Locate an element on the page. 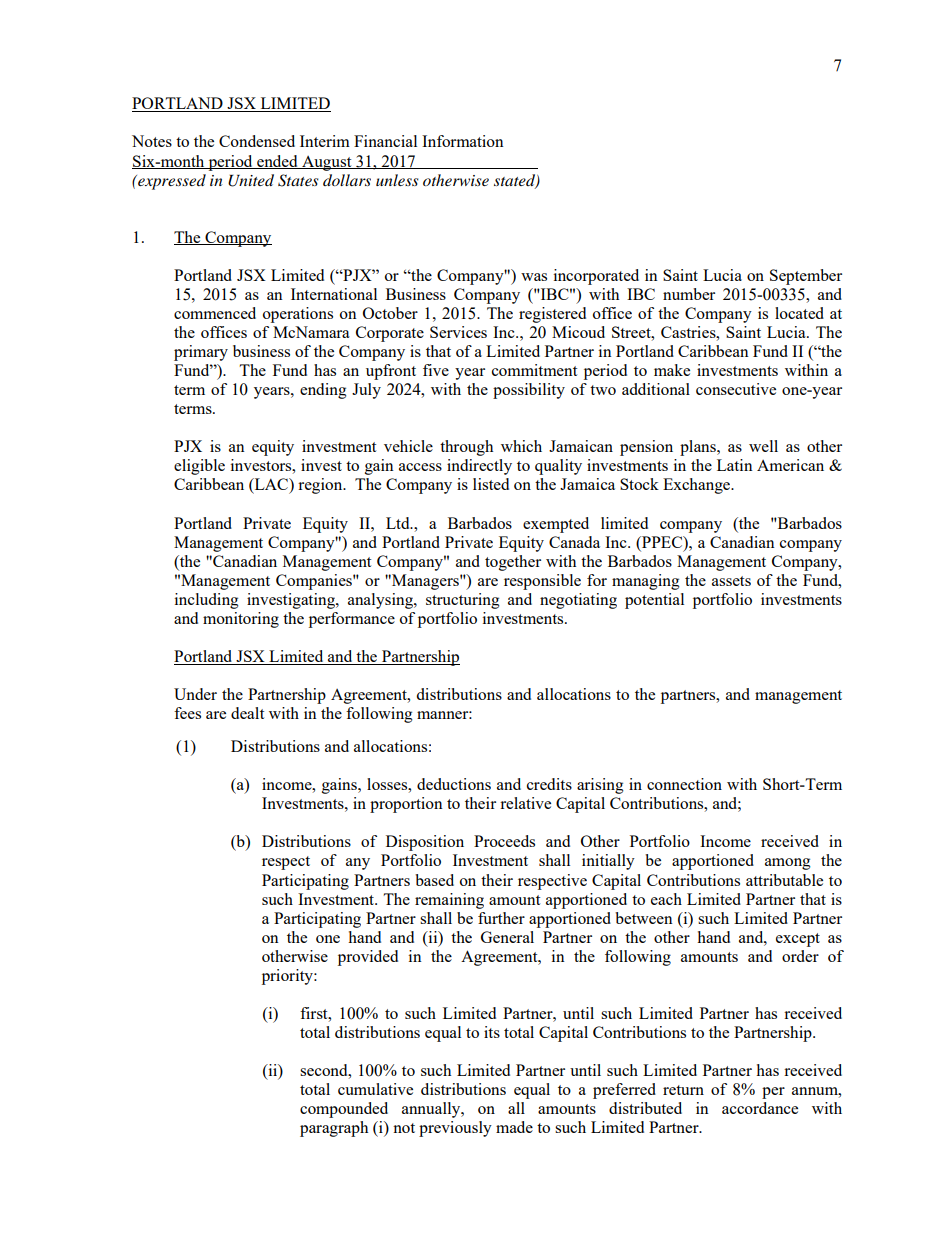  connection is located at coordinates (684, 784).
